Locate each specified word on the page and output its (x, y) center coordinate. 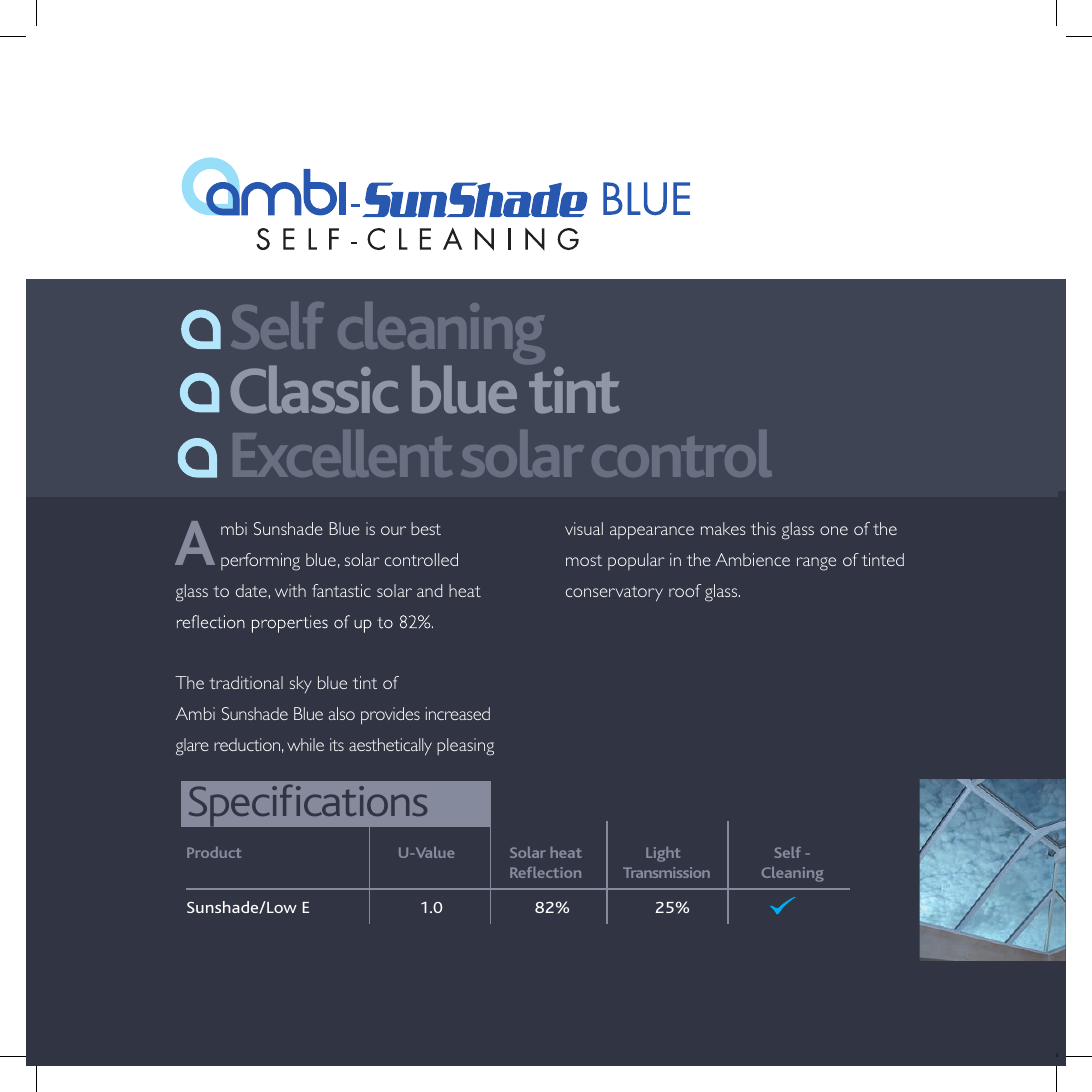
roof (685, 590)
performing (260, 562)
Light (663, 854)
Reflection (545, 872)
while (305, 744)
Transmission (666, 872)
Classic (315, 389)
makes (723, 528)
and (429, 590)
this (763, 528)
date (251, 590)
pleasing (465, 747)
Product (214, 852)
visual (584, 528)
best (426, 528)
